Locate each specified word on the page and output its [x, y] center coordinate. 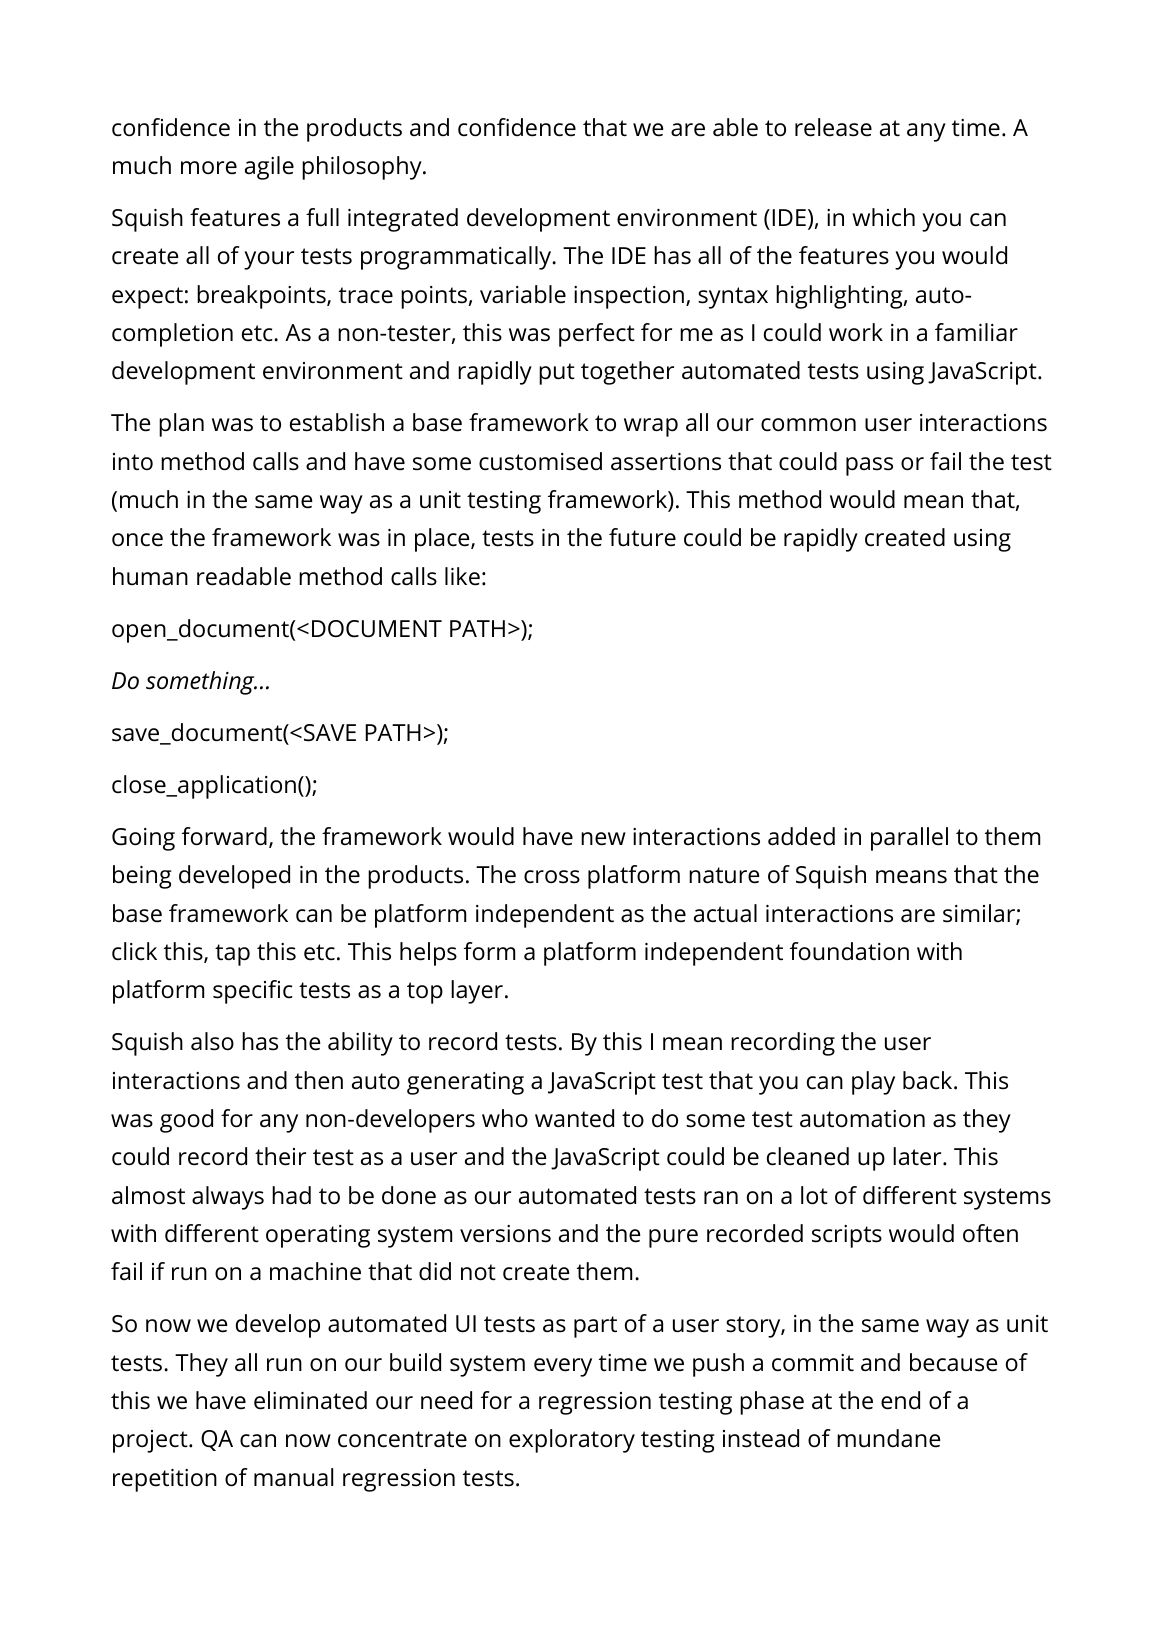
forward [224, 836]
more [209, 168]
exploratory [572, 1441]
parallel [909, 839]
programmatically [457, 258]
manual [293, 1477]
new [603, 839]
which [883, 217]
